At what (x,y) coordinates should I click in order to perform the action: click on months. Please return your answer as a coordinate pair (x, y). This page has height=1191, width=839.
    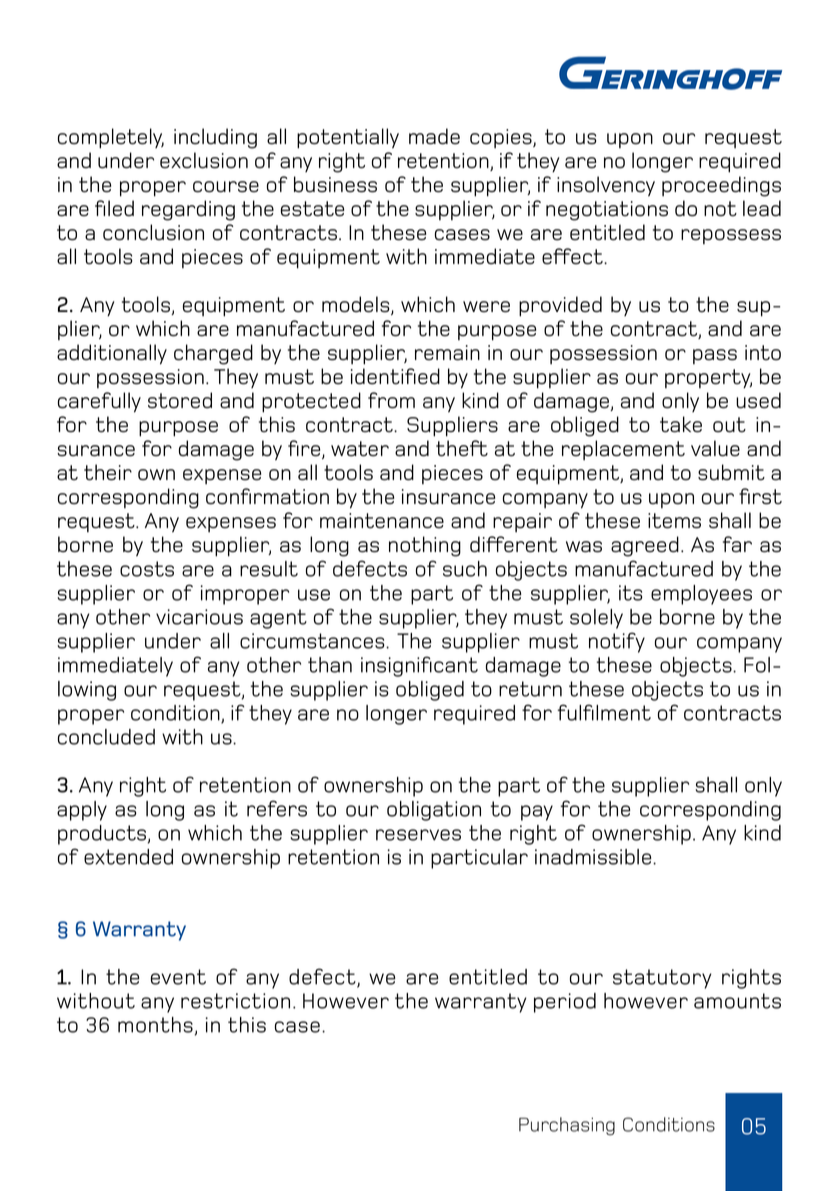
    Looking at the image, I should click on (155, 1025).
